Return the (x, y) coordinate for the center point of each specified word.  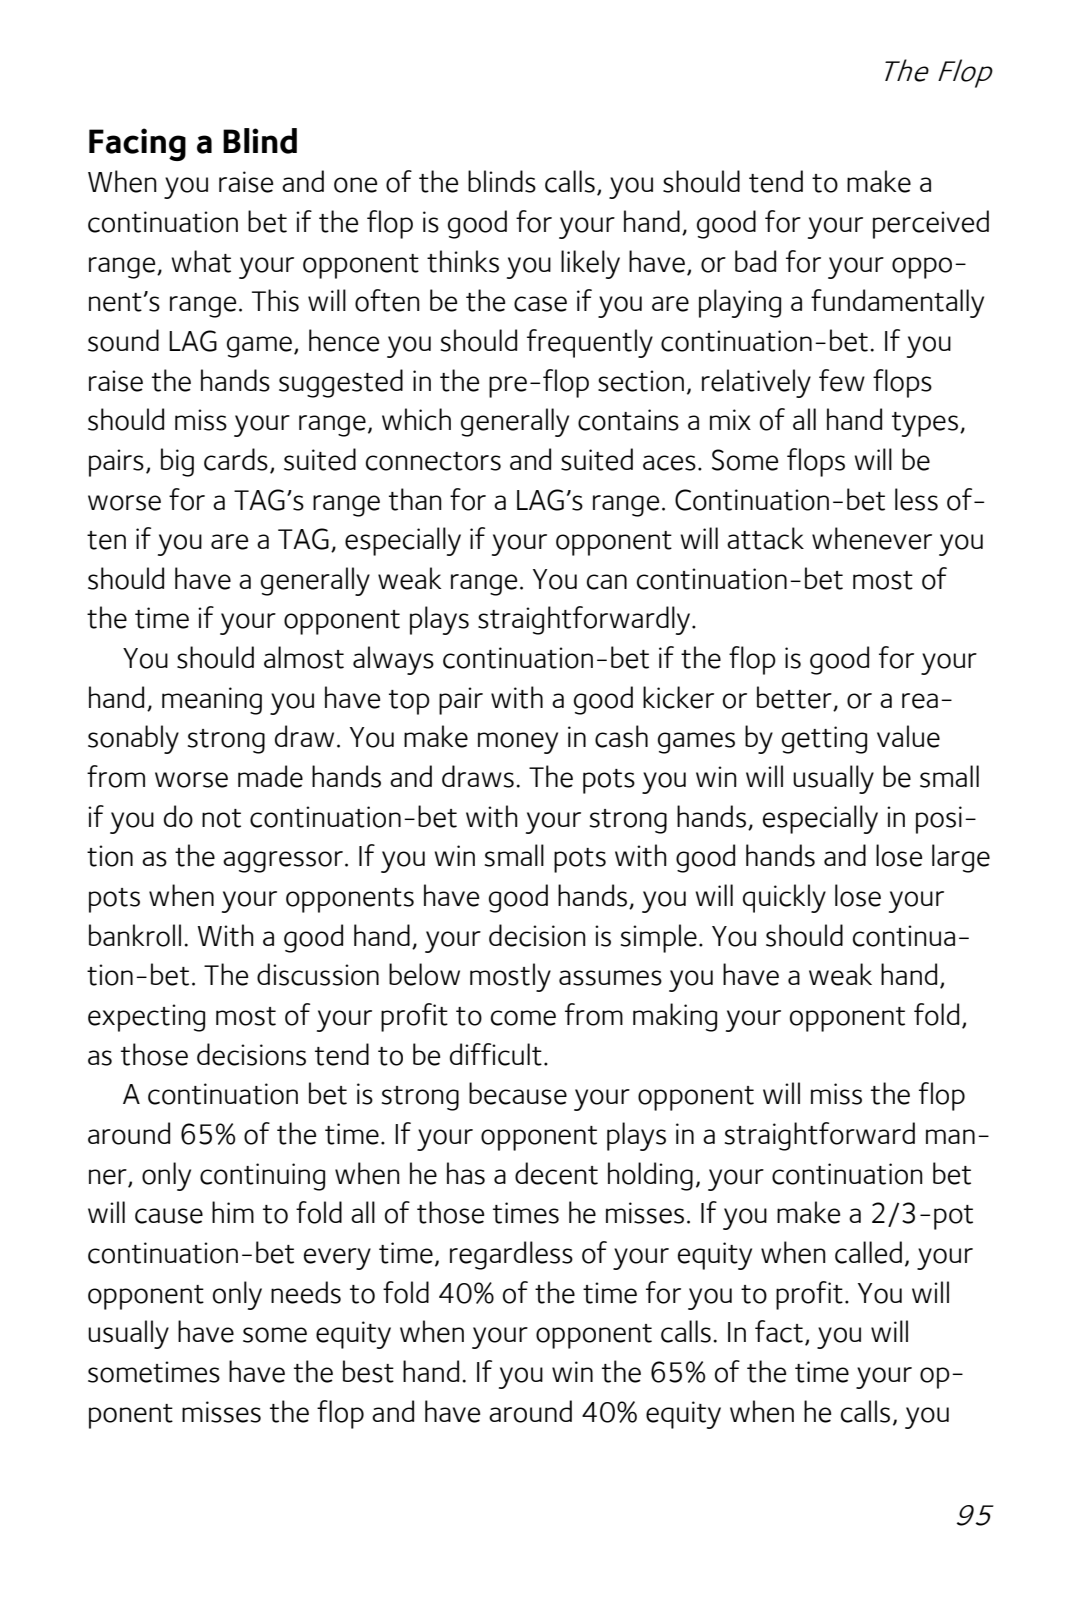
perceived (931, 224)
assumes (610, 978)
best (368, 1371)
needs (306, 1292)
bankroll (135, 935)
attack (765, 538)
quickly (784, 898)
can (607, 582)
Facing (137, 144)
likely (590, 264)
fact (779, 1331)
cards (236, 459)
